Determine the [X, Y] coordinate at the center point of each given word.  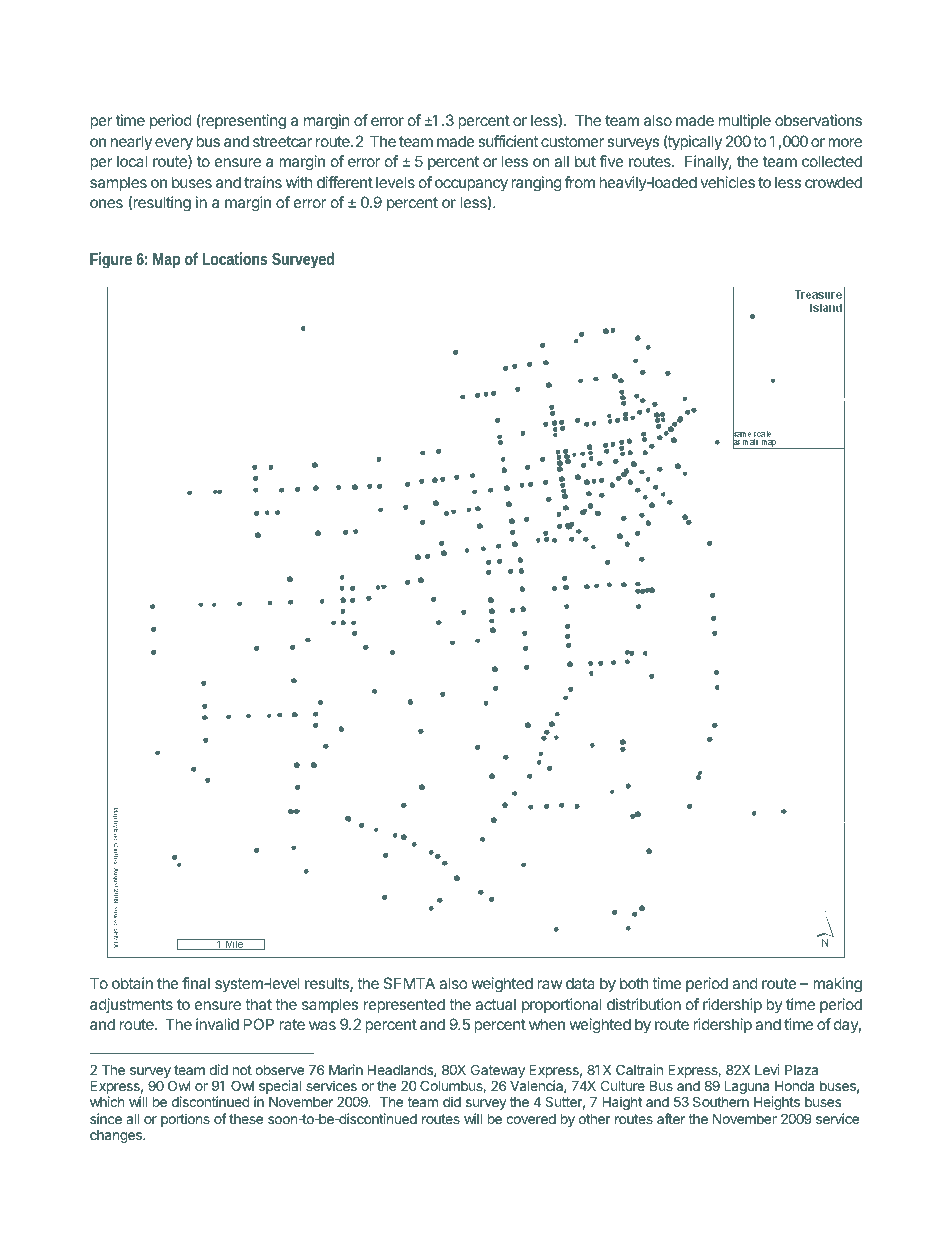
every [174, 144]
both [634, 983]
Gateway [498, 1072]
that [258, 1004]
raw [549, 984]
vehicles [727, 182]
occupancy [471, 185]
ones [106, 203]
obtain [132, 983]
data [580, 983]
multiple [745, 121]
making [837, 985]
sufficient [508, 141]
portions [185, 1120]
